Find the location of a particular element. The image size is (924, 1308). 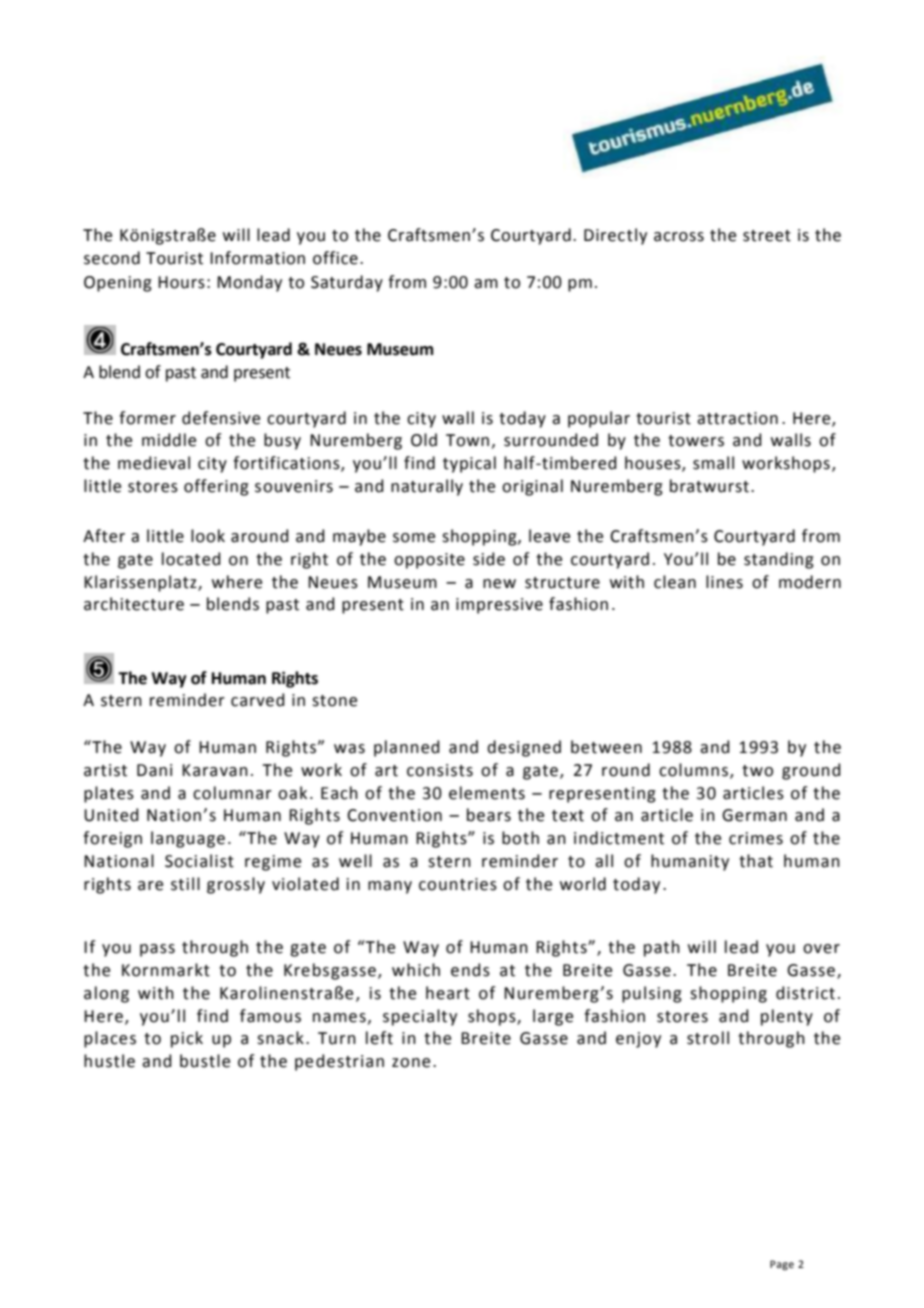

that is located at coordinates (756, 861).
